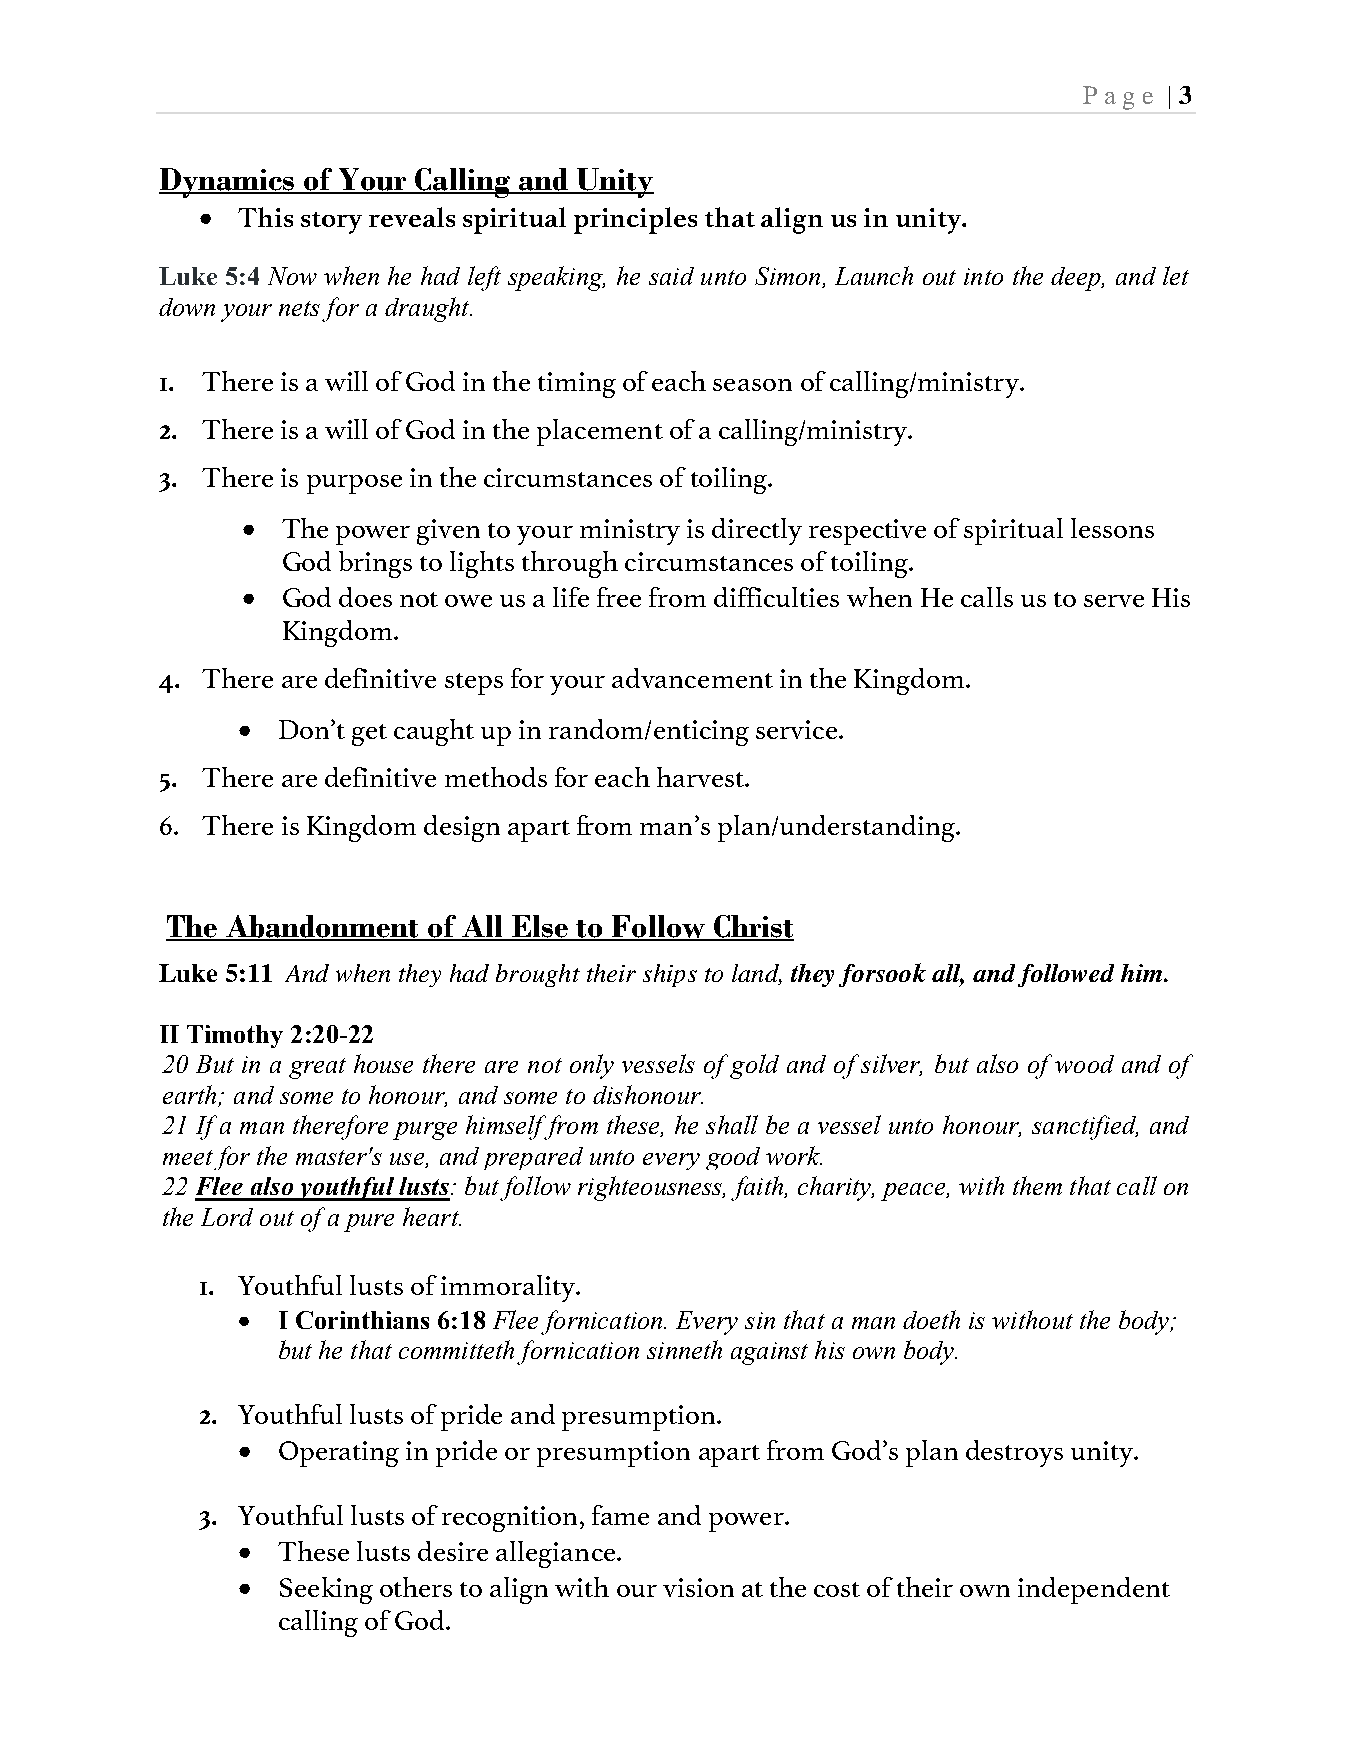 The height and width of the screenshot is (1749, 1351). I want to click on principles, so click(635, 220).
